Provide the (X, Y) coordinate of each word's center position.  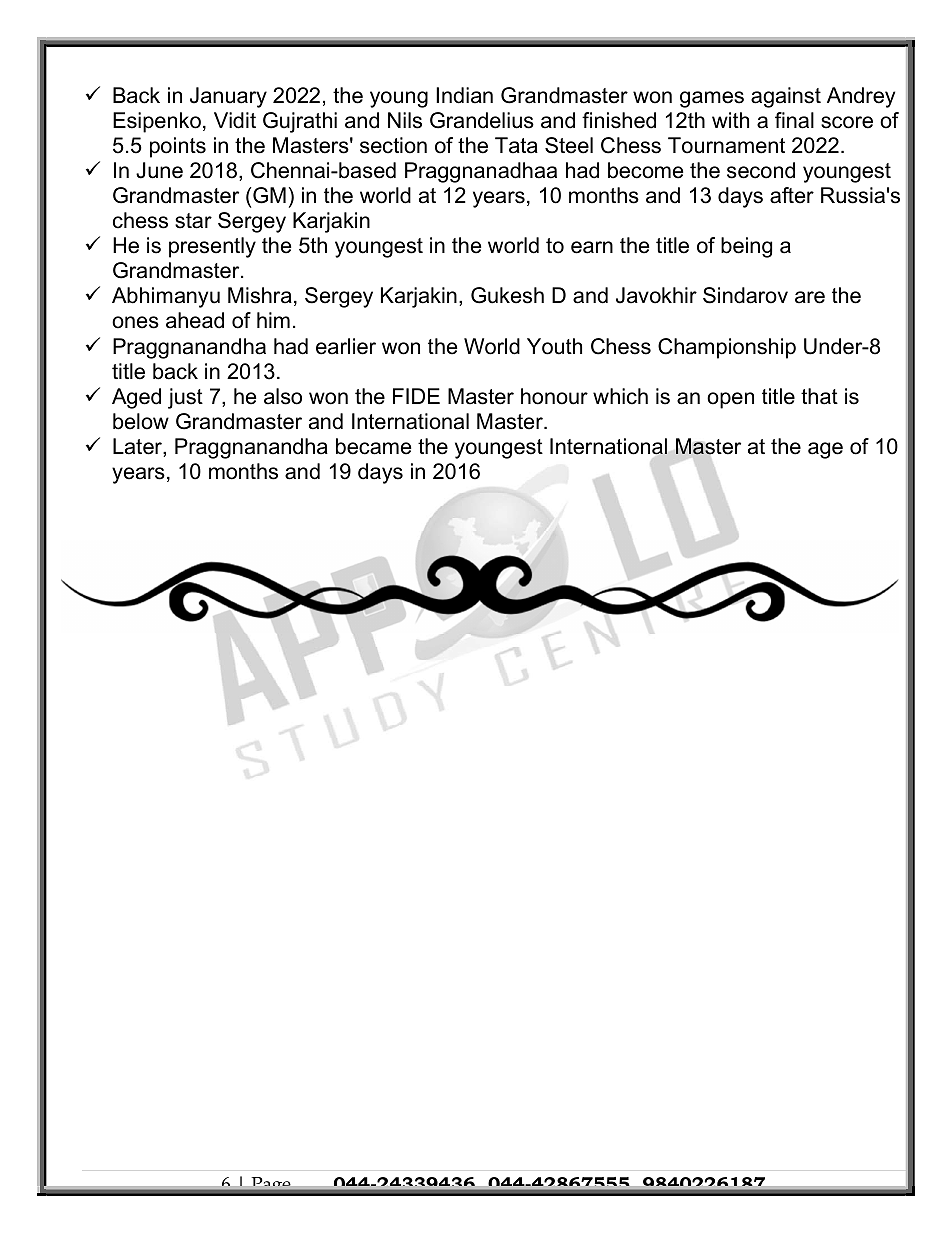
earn (592, 247)
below (141, 421)
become (645, 170)
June (159, 170)
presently (212, 247)
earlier (346, 346)
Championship (727, 348)
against (786, 97)
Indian (464, 95)
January (228, 97)
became (373, 446)
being (746, 247)
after (792, 195)
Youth (554, 346)
